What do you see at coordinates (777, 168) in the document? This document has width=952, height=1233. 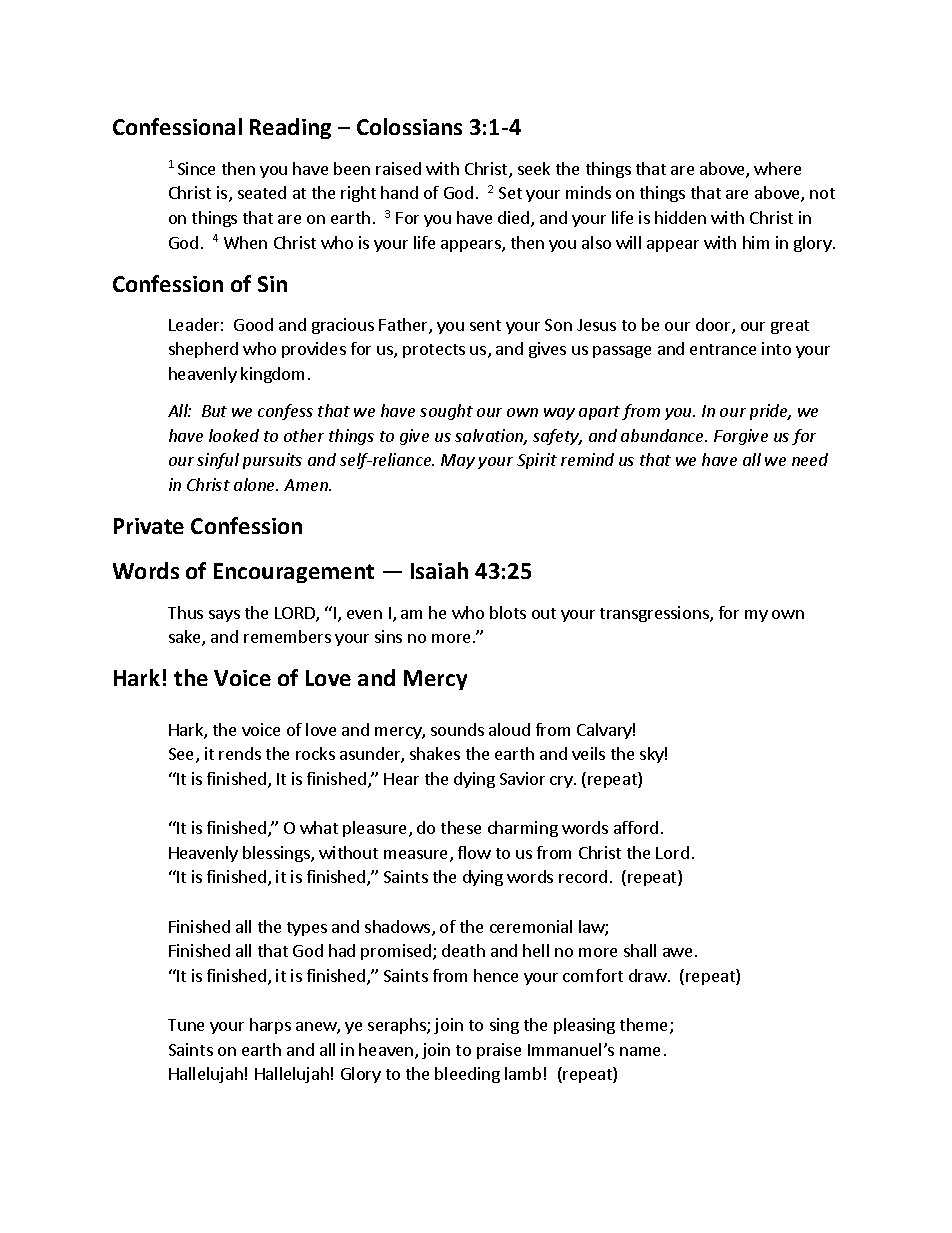 I see `where` at bounding box center [777, 168].
